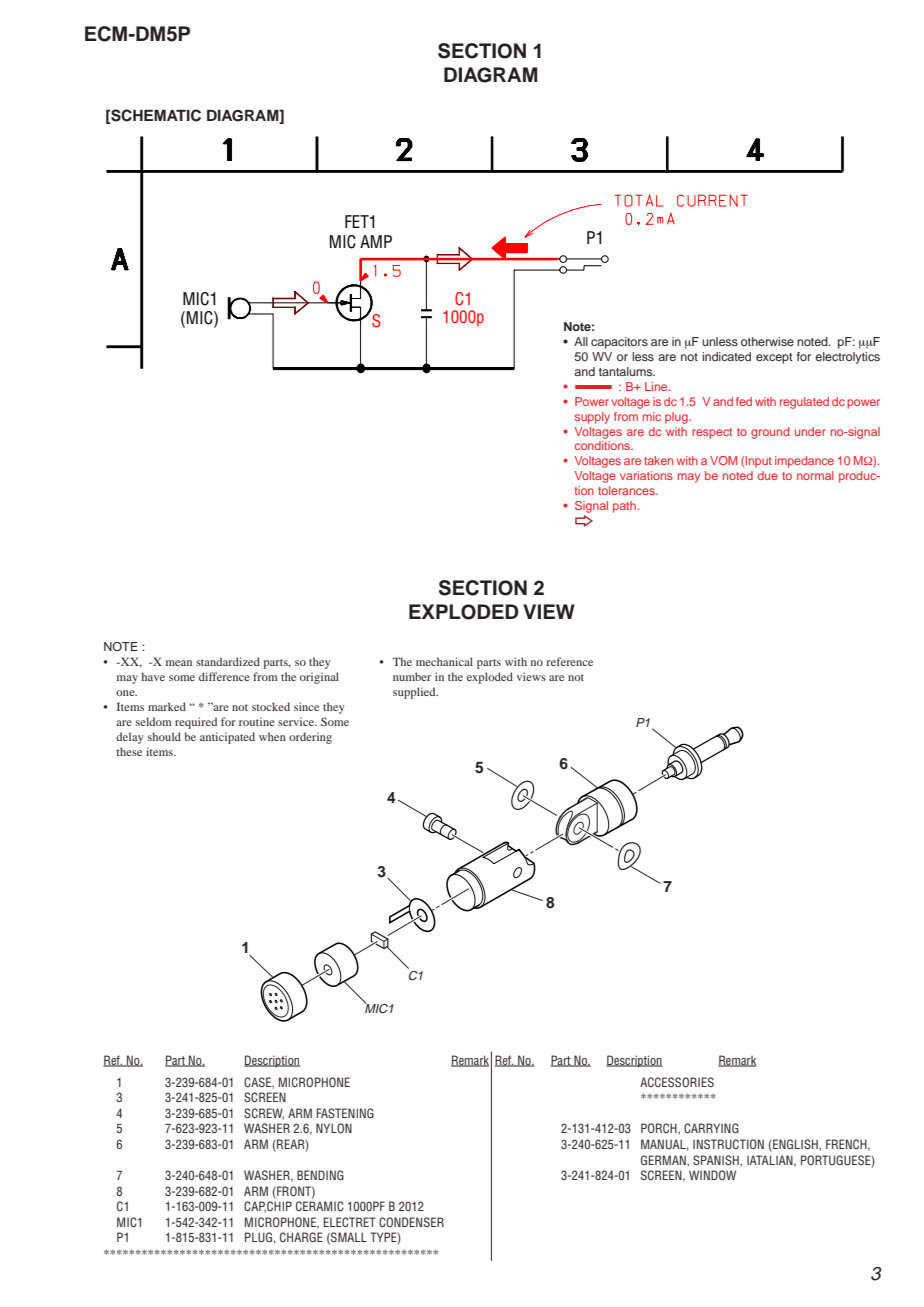 The width and height of the screenshot is (924, 1307). Describe the element at coordinates (767, 341) in the screenshot. I see `otherwise` at that location.
